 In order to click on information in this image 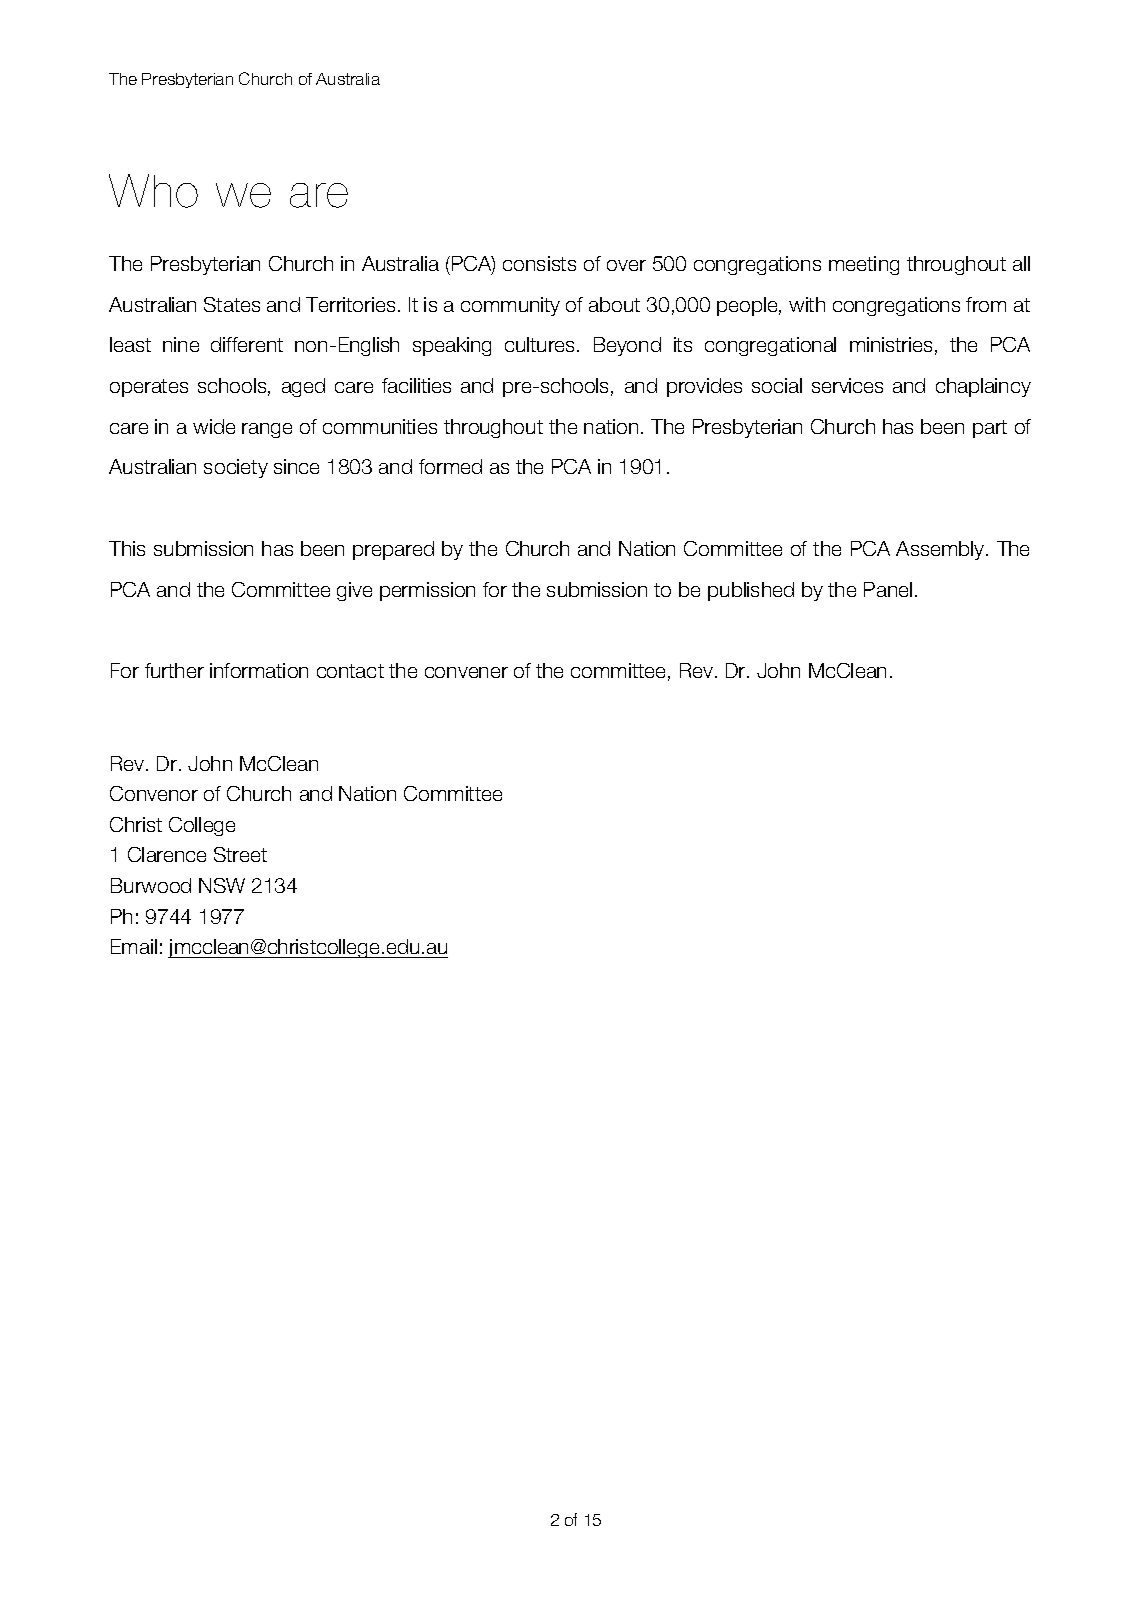, I will do `click(259, 670)`.
